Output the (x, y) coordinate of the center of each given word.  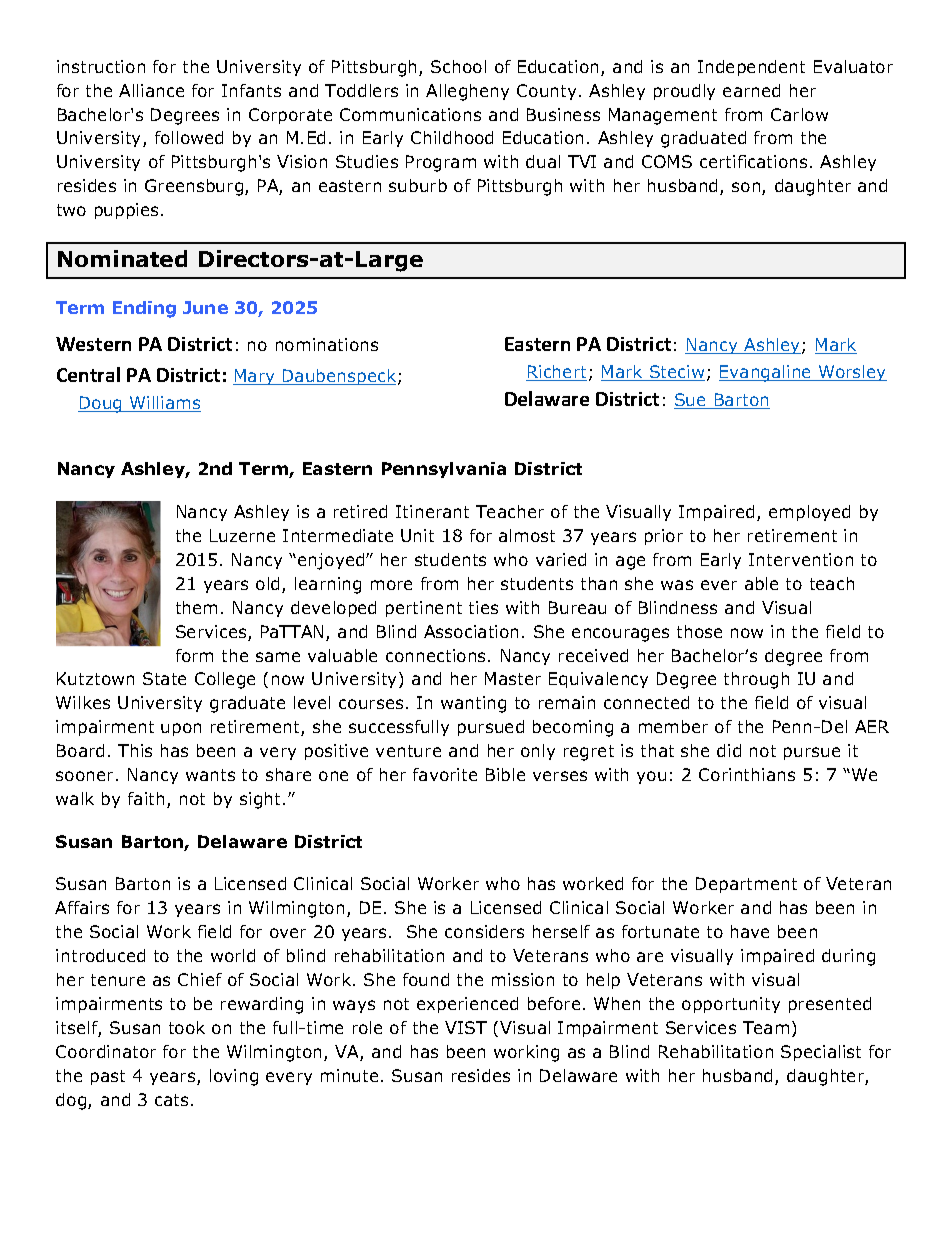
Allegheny (467, 92)
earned (751, 90)
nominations (327, 344)
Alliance (151, 90)
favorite (445, 774)
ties (483, 607)
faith (146, 798)
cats (171, 1100)
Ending (144, 309)
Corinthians (747, 774)
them (196, 607)
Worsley (851, 373)
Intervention (801, 559)
